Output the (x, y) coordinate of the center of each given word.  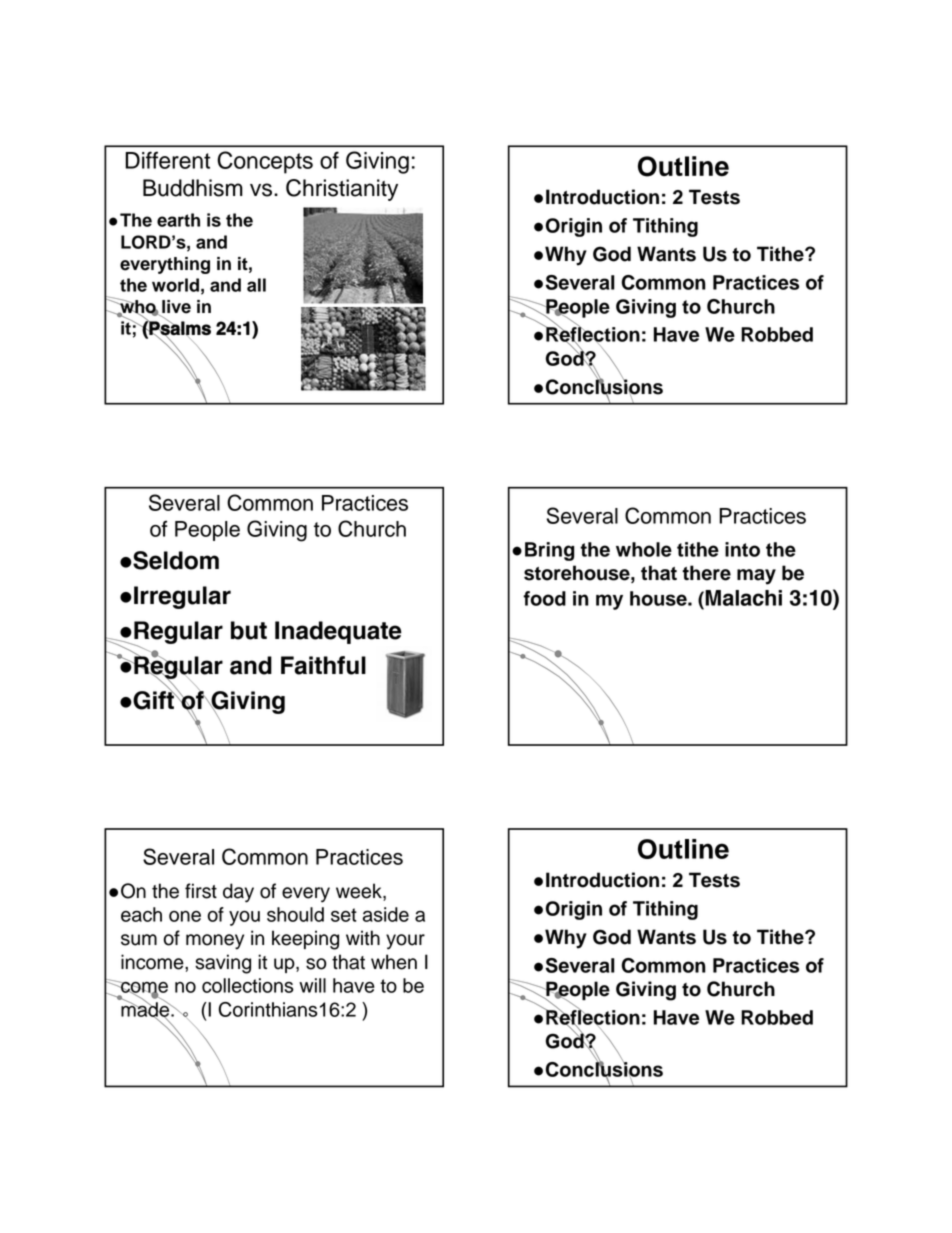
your (405, 942)
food (544, 598)
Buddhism (193, 188)
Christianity (342, 190)
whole (644, 549)
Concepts (265, 162)
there (706, 573)
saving (223, 964)
